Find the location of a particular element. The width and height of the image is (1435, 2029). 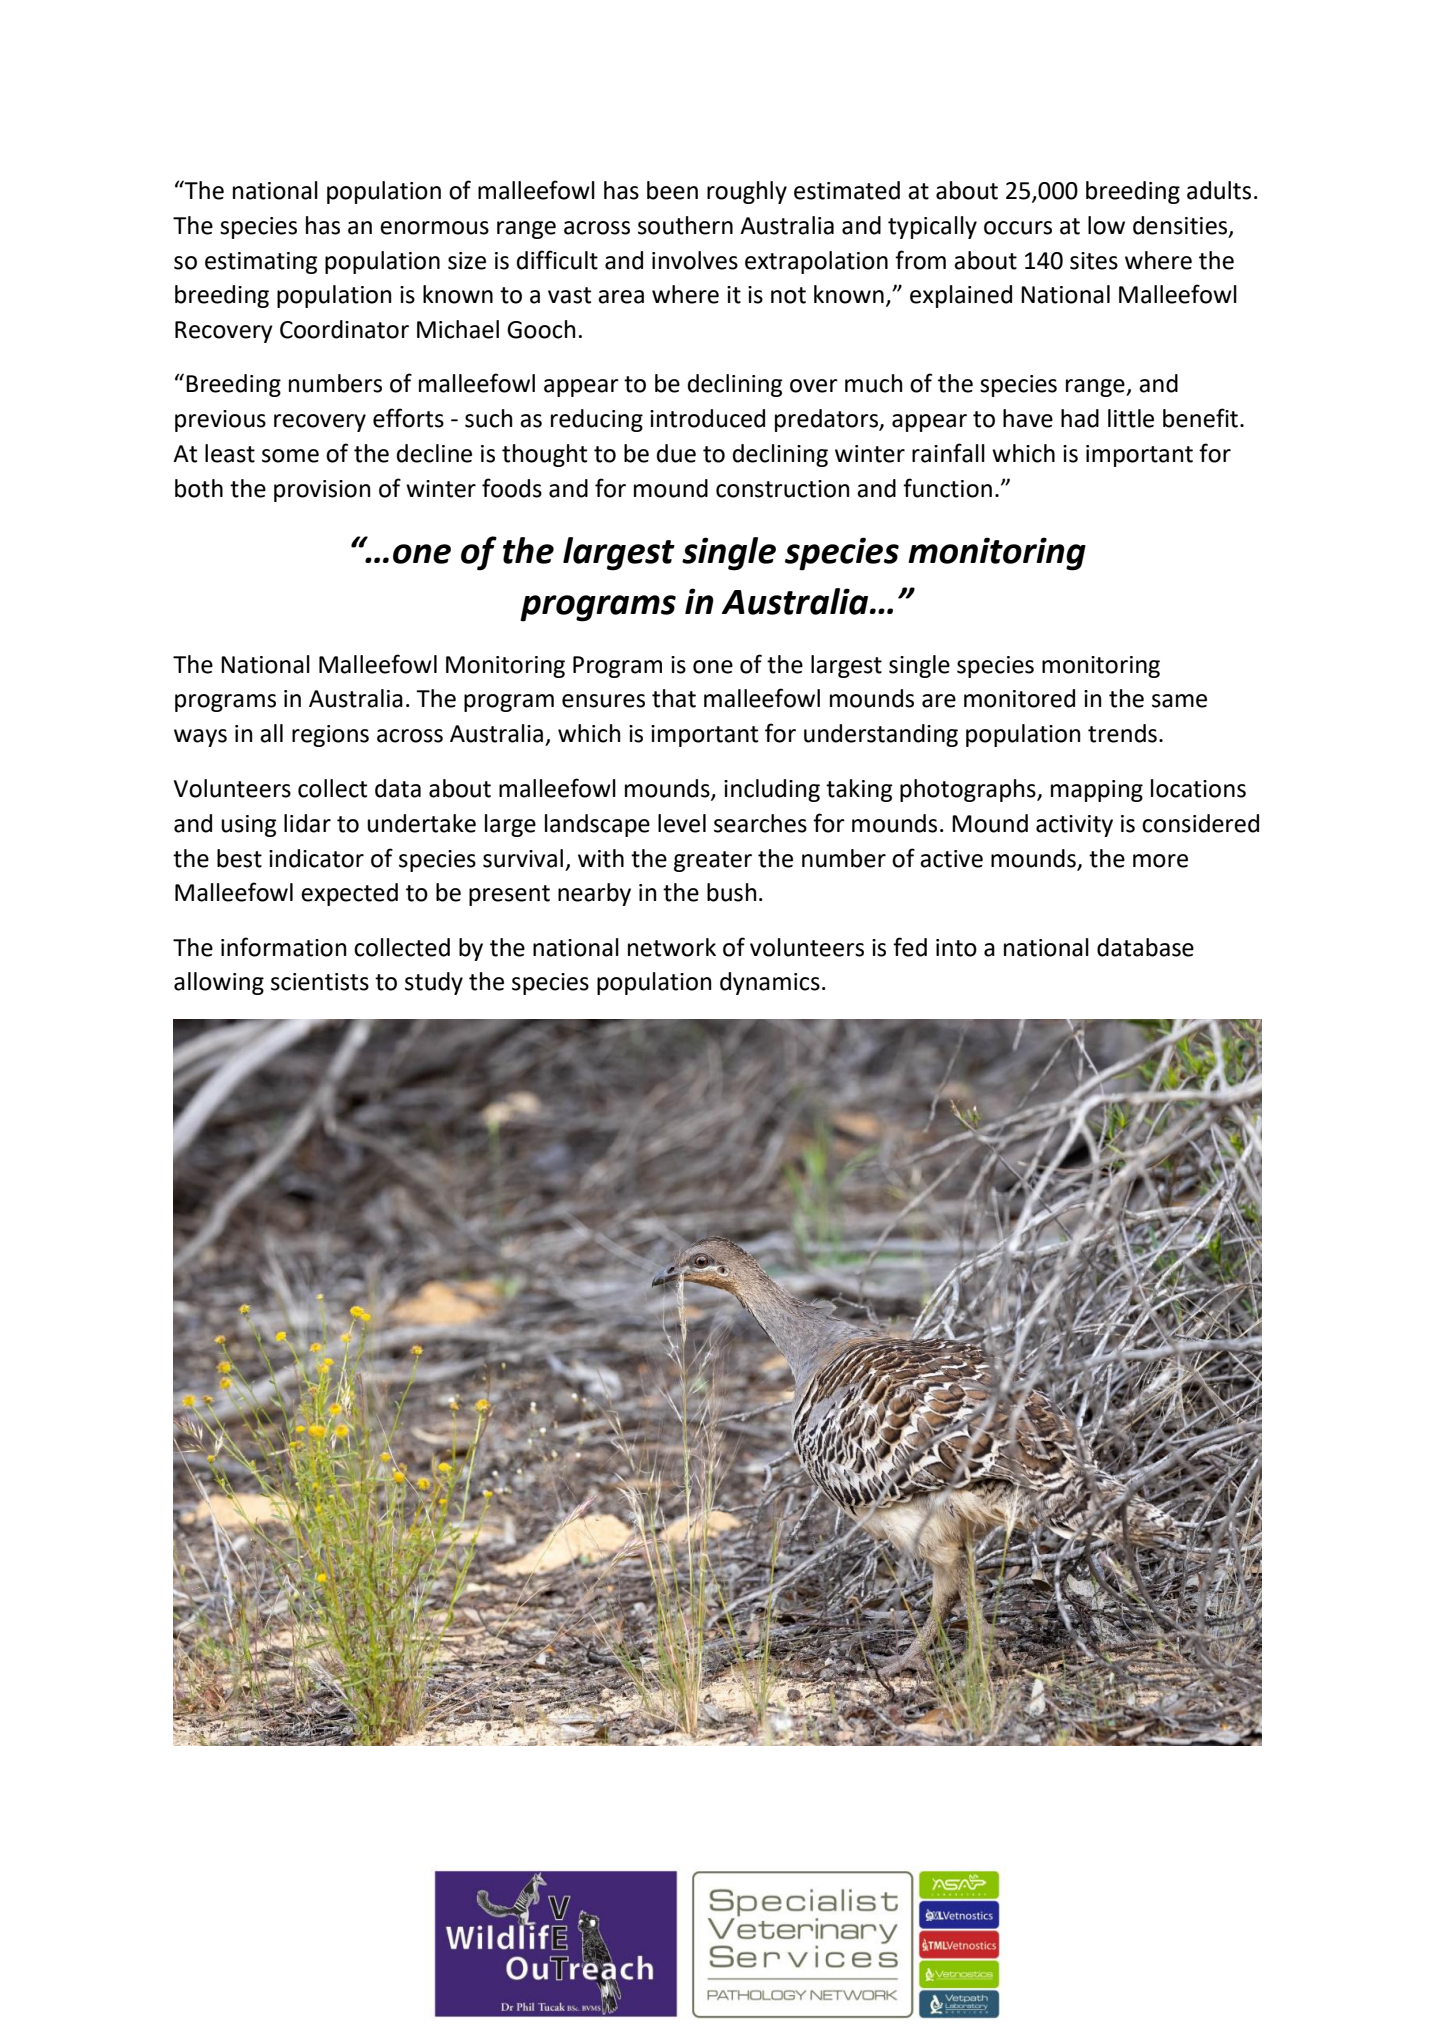

function is located at coordinates (947, 488).
